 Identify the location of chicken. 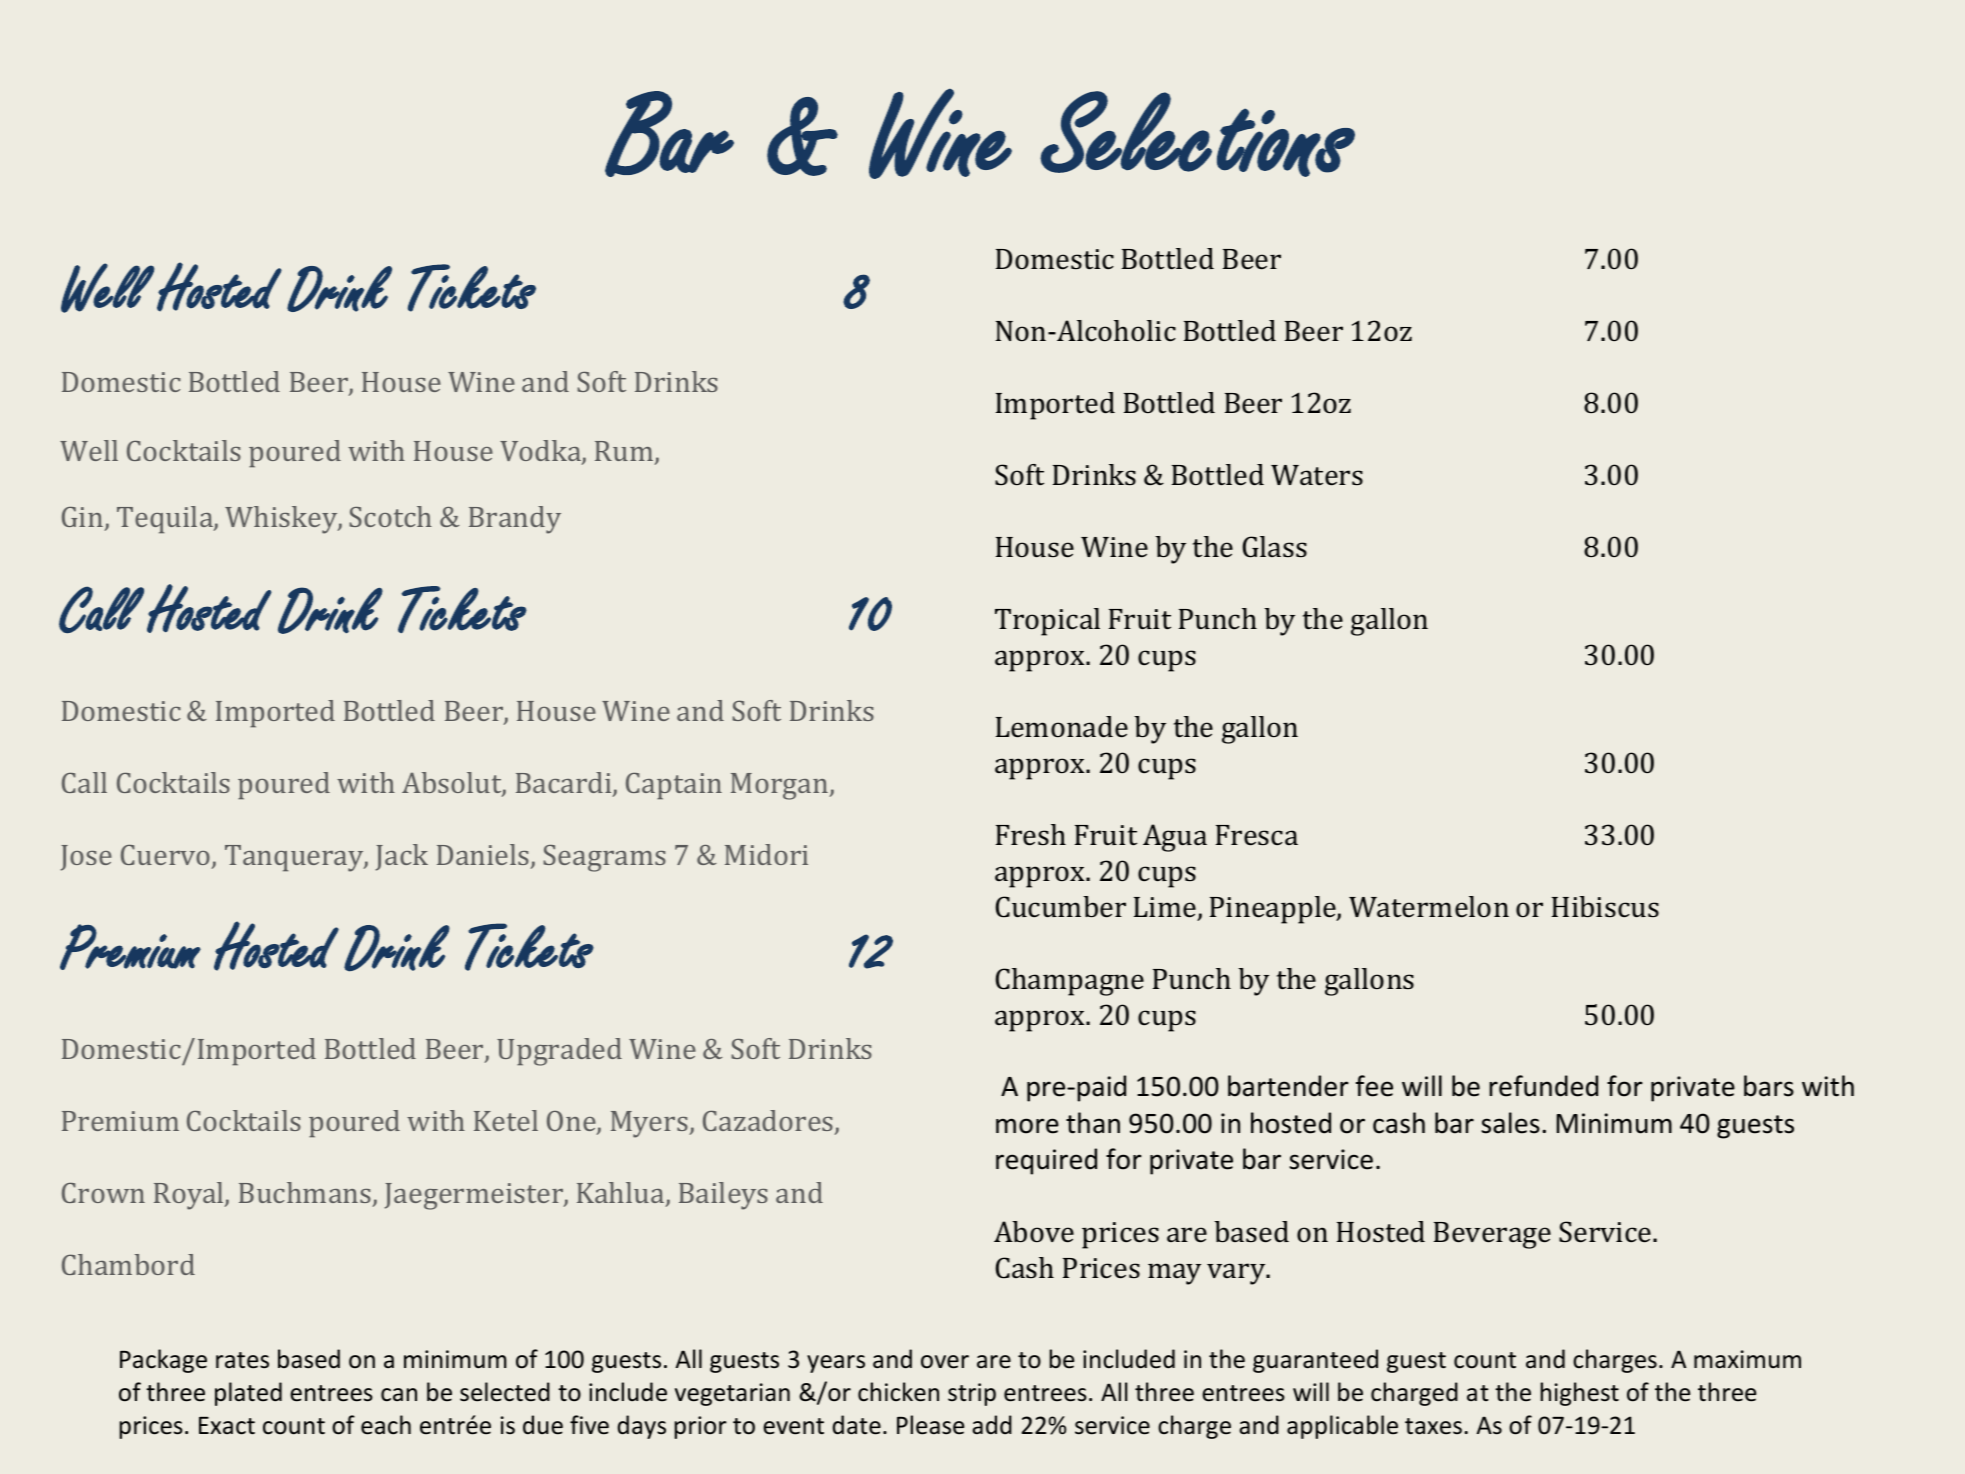
(898, 1392).
